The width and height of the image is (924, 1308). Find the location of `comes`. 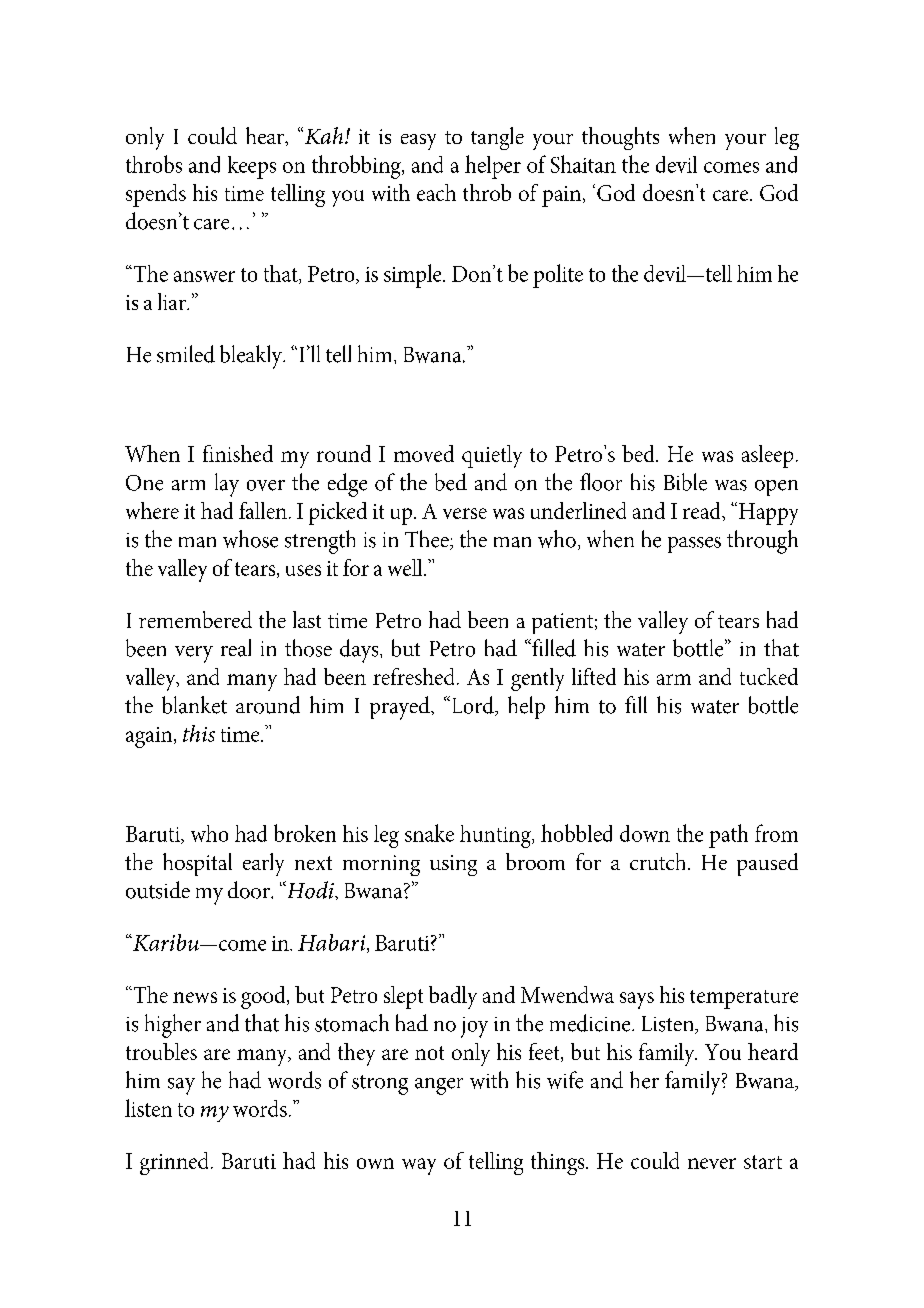

comes is located at coordinates (731, 167).
